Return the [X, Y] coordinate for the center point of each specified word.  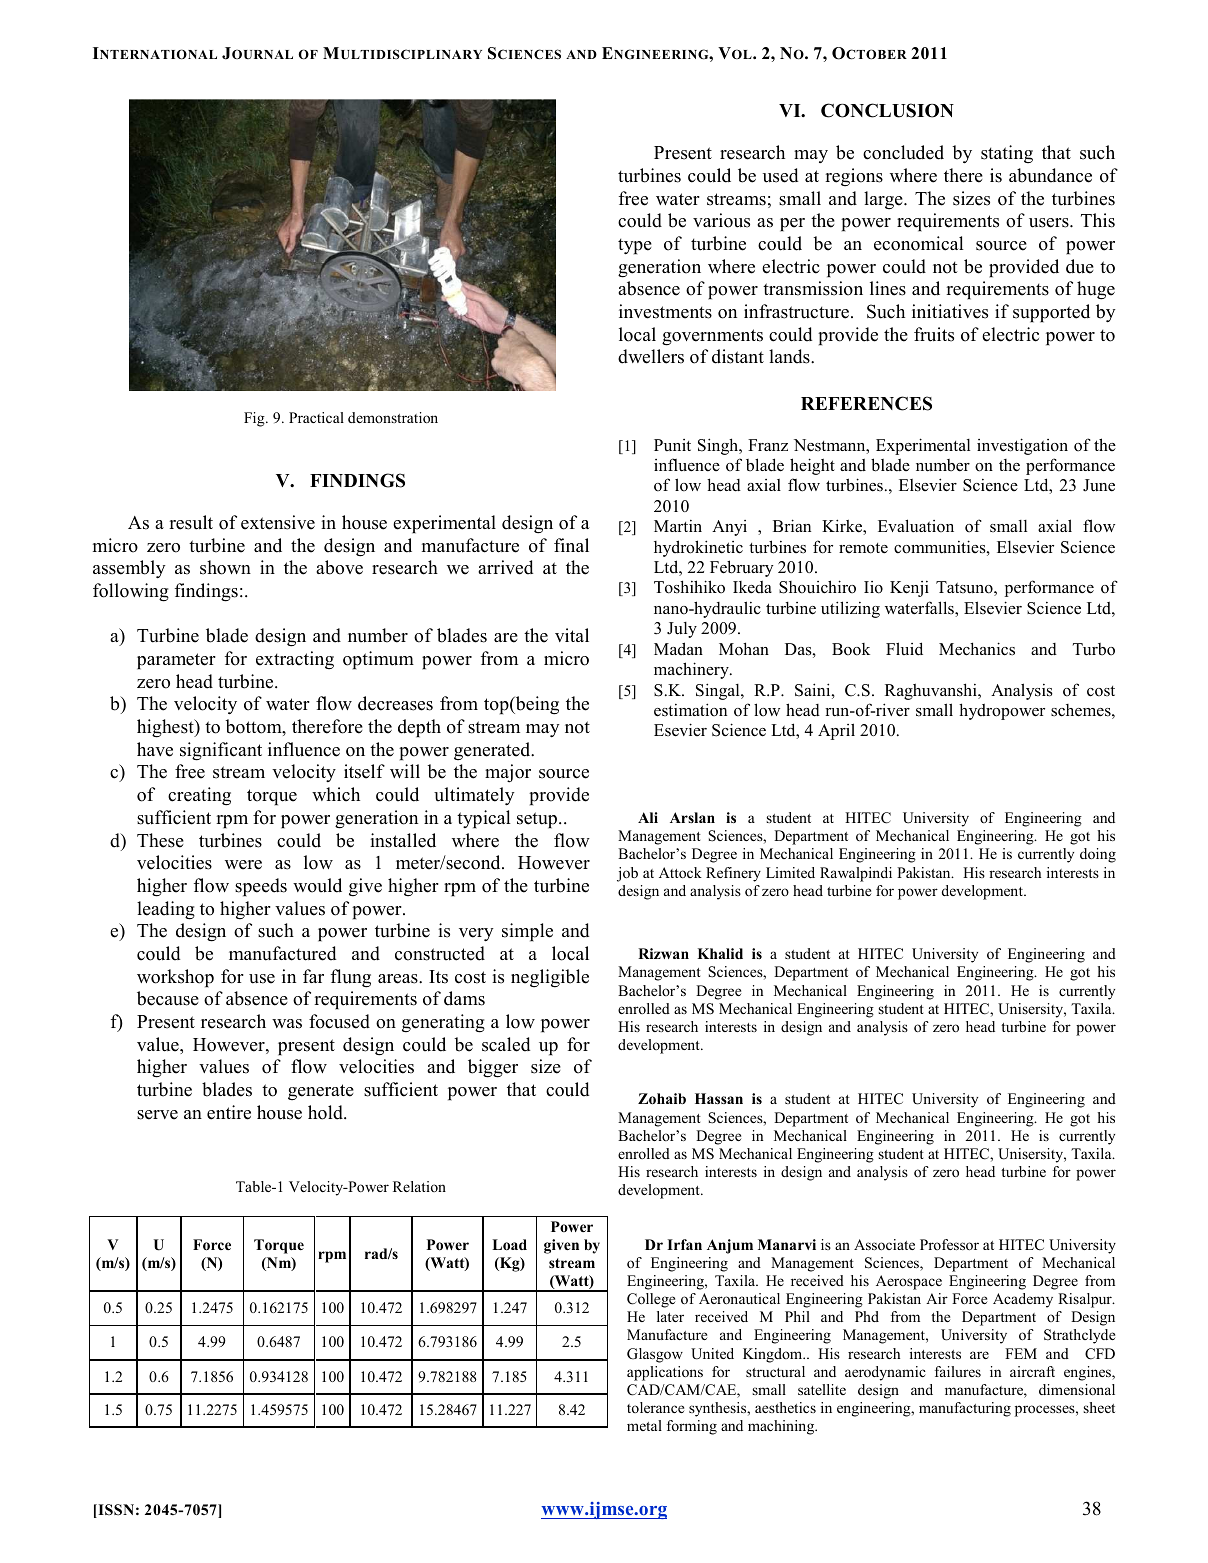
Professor [949, 1244]
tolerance [655, 1407]
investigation [1022, 446]
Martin [678, 526]
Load [509, 1245]
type [635, 246]
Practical [316, 417]
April [836, 731]
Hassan [719, 1098]
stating [1007, 154]
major [508, 773]
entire [229, 1112]
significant [221, 751]
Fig [255, 419]
